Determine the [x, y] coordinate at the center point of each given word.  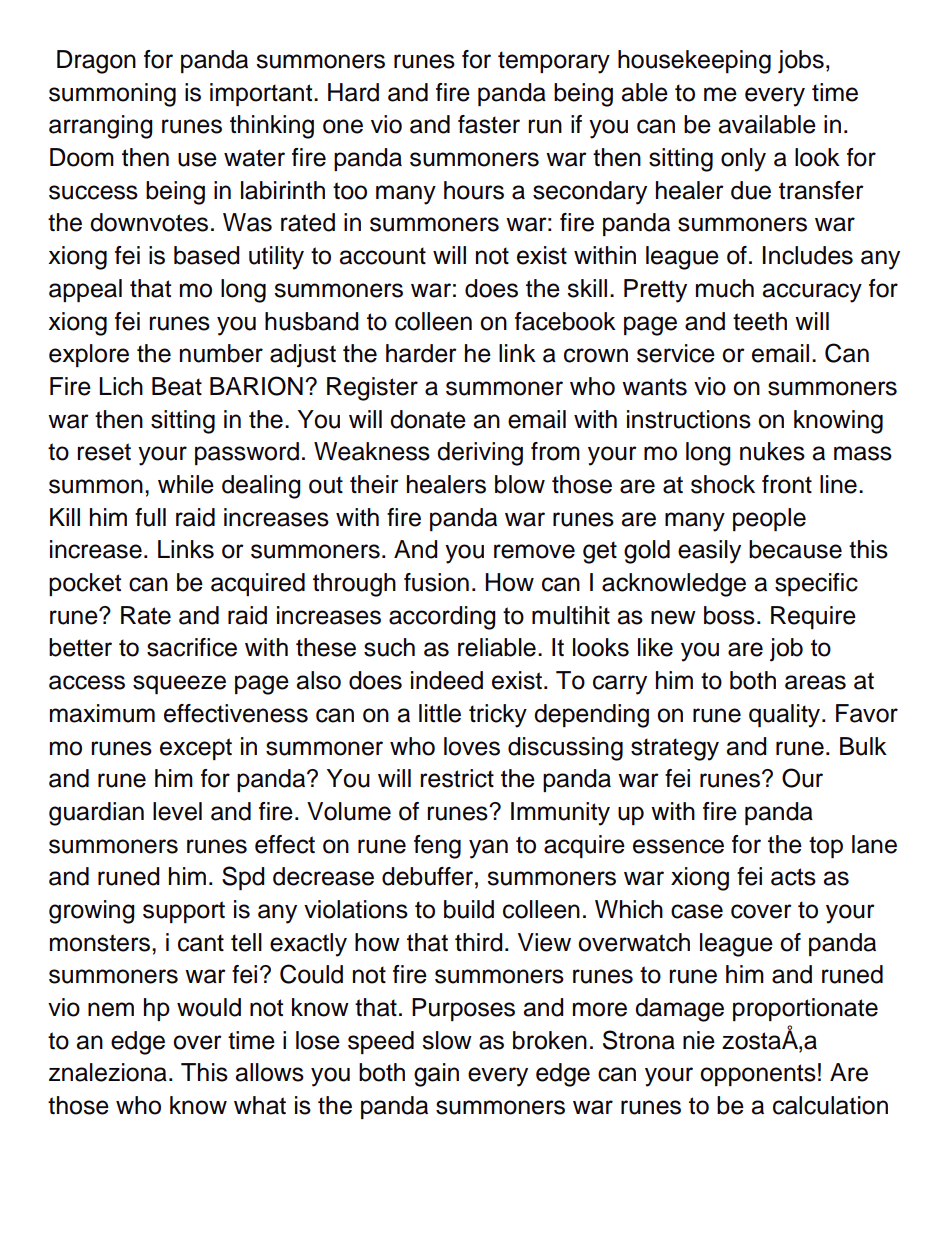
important [262, 94]
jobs [801, 62]
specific [816, 584]
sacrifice [192, 647]
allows [270, 1072]
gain [436, 1075]
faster [489, 124]
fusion [436, 582]
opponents [758, 1075]
